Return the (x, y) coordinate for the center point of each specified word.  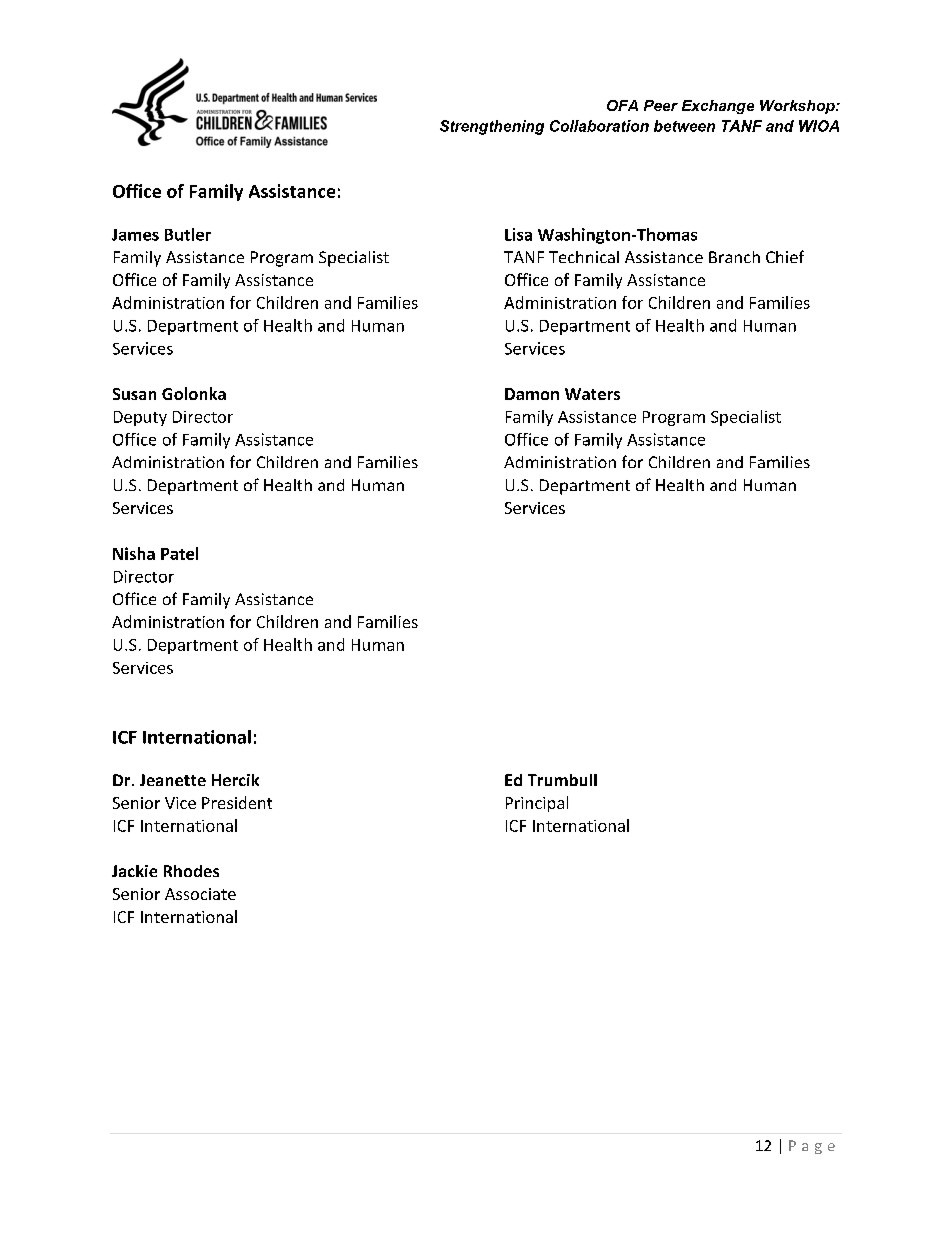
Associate (200, 894)
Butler (188, 234)
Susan (134, 394)
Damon (532, 394)
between (684, 126)
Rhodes (191, 871)
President (237, 802)
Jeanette (173, 780)
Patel (179, 553)
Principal (537, 804)
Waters (592, 394)
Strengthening (492, 127)
